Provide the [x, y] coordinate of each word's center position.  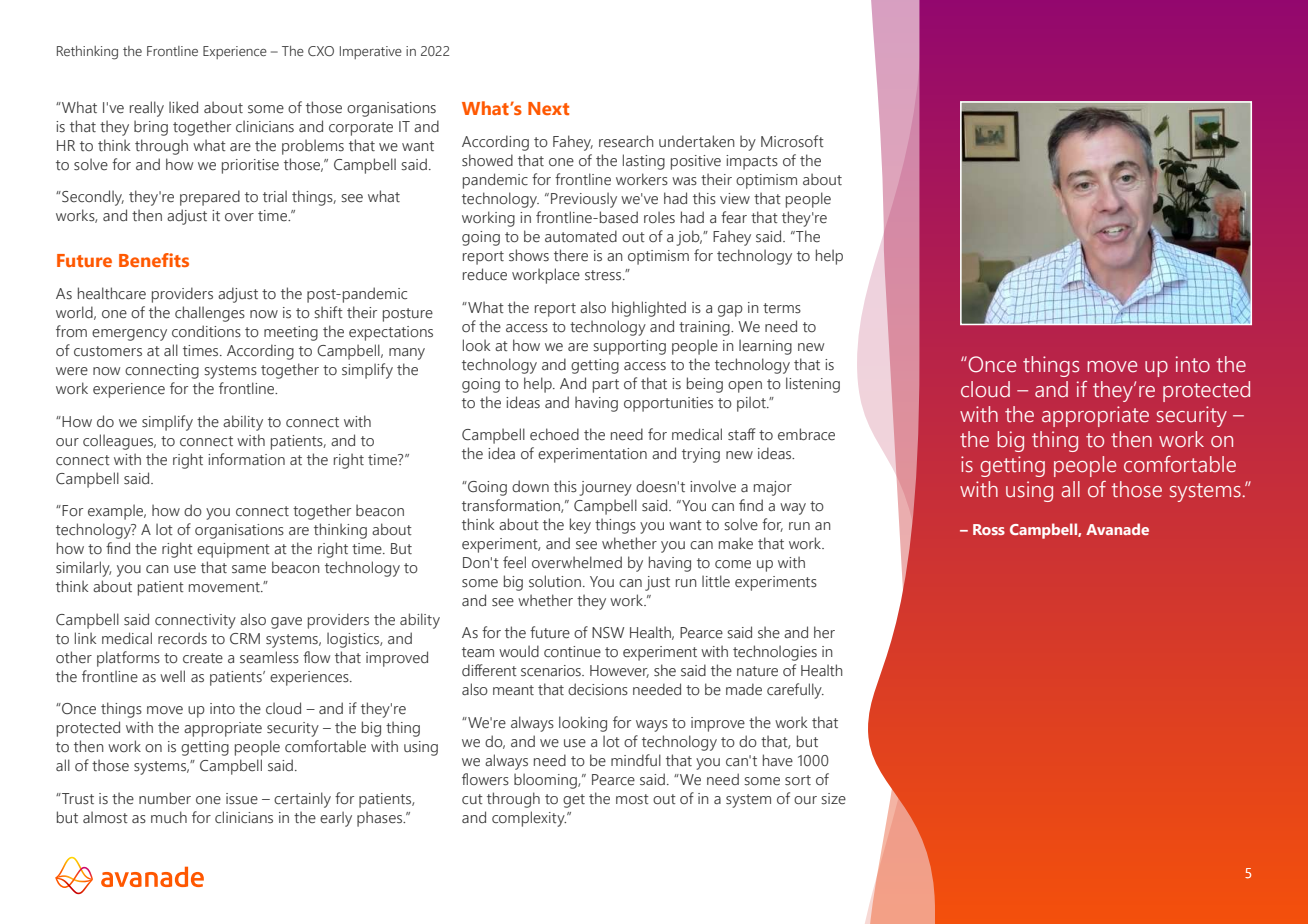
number [165, 798]
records [182, 638]
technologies [775, 653]
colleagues [119, 442]
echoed [554, 434]
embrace [806, 434]
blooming [546, 781]
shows [529, 255]
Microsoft [792, 141]
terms [782, 308]
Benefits [154, 260]
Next [548, 108]
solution [555, 581]
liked [183, 107]
